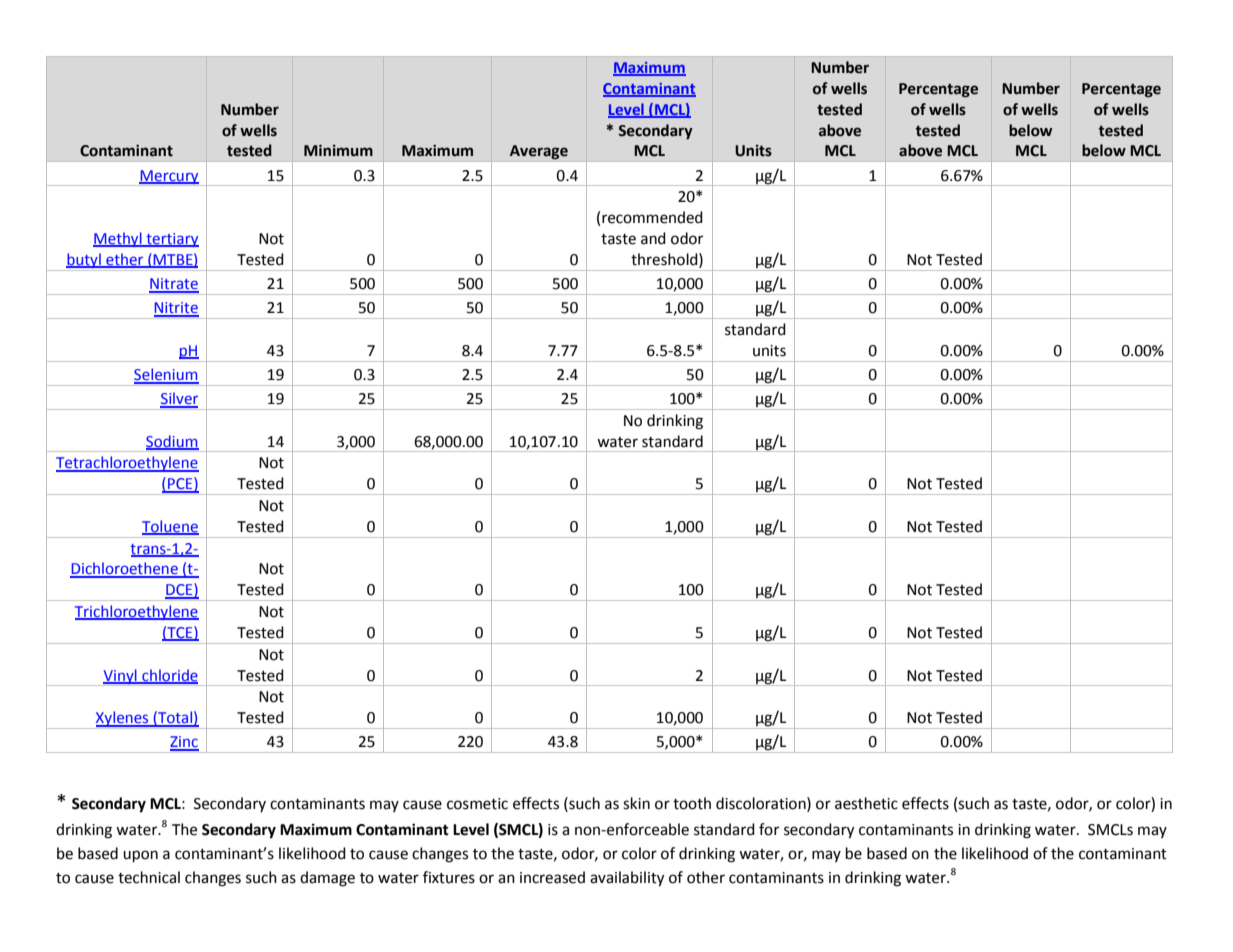 This screenshot has width=1233, height=952. What do you see at coordinates (866, 803) in the screenshot?
I see `aesthetic` at bounding box center [866, 803].
